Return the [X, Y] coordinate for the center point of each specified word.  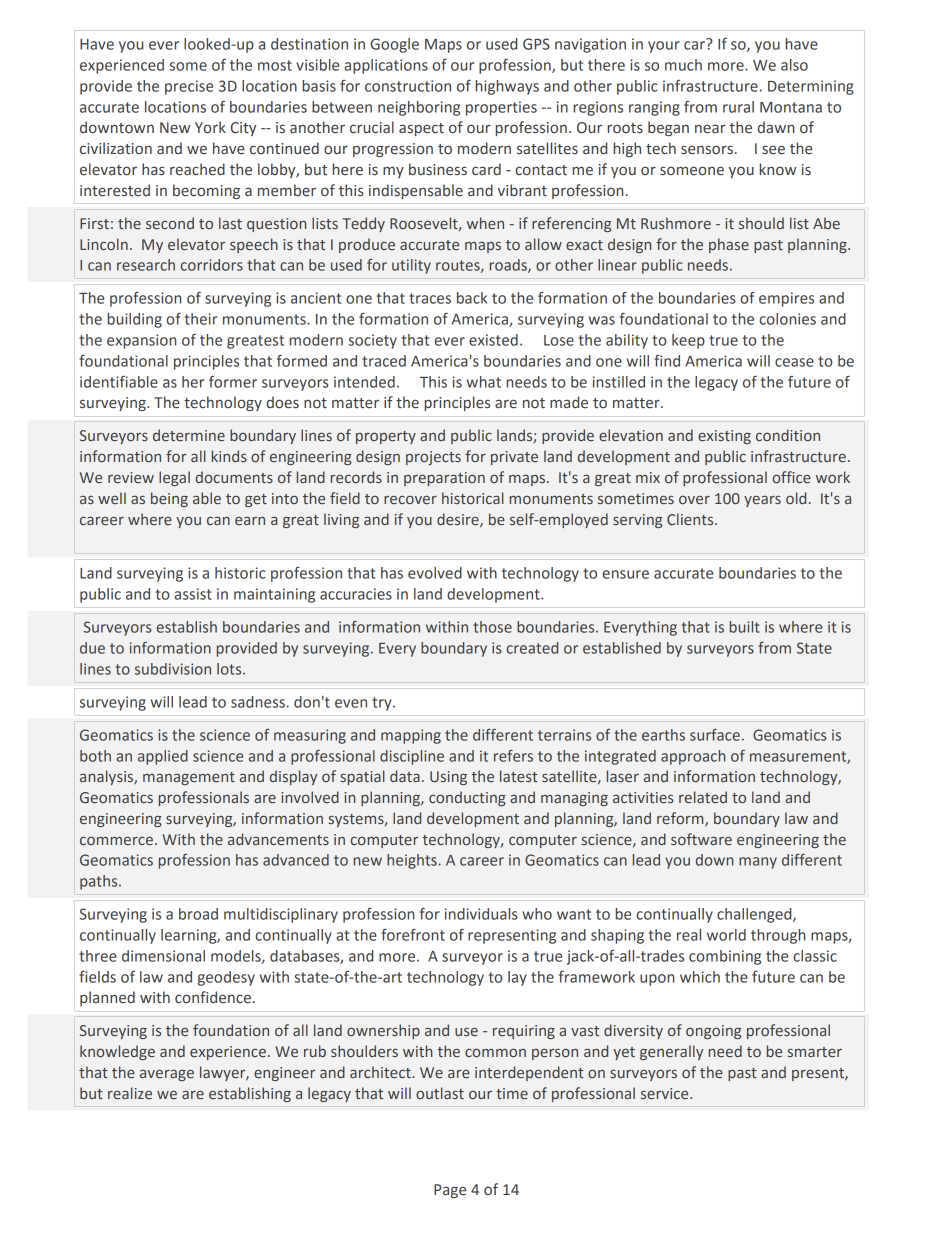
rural [738, 107]
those [492, 627]
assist [193, 594]
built [745, 627]
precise [189, 87]
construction [408, 86]
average [167, 1075]
